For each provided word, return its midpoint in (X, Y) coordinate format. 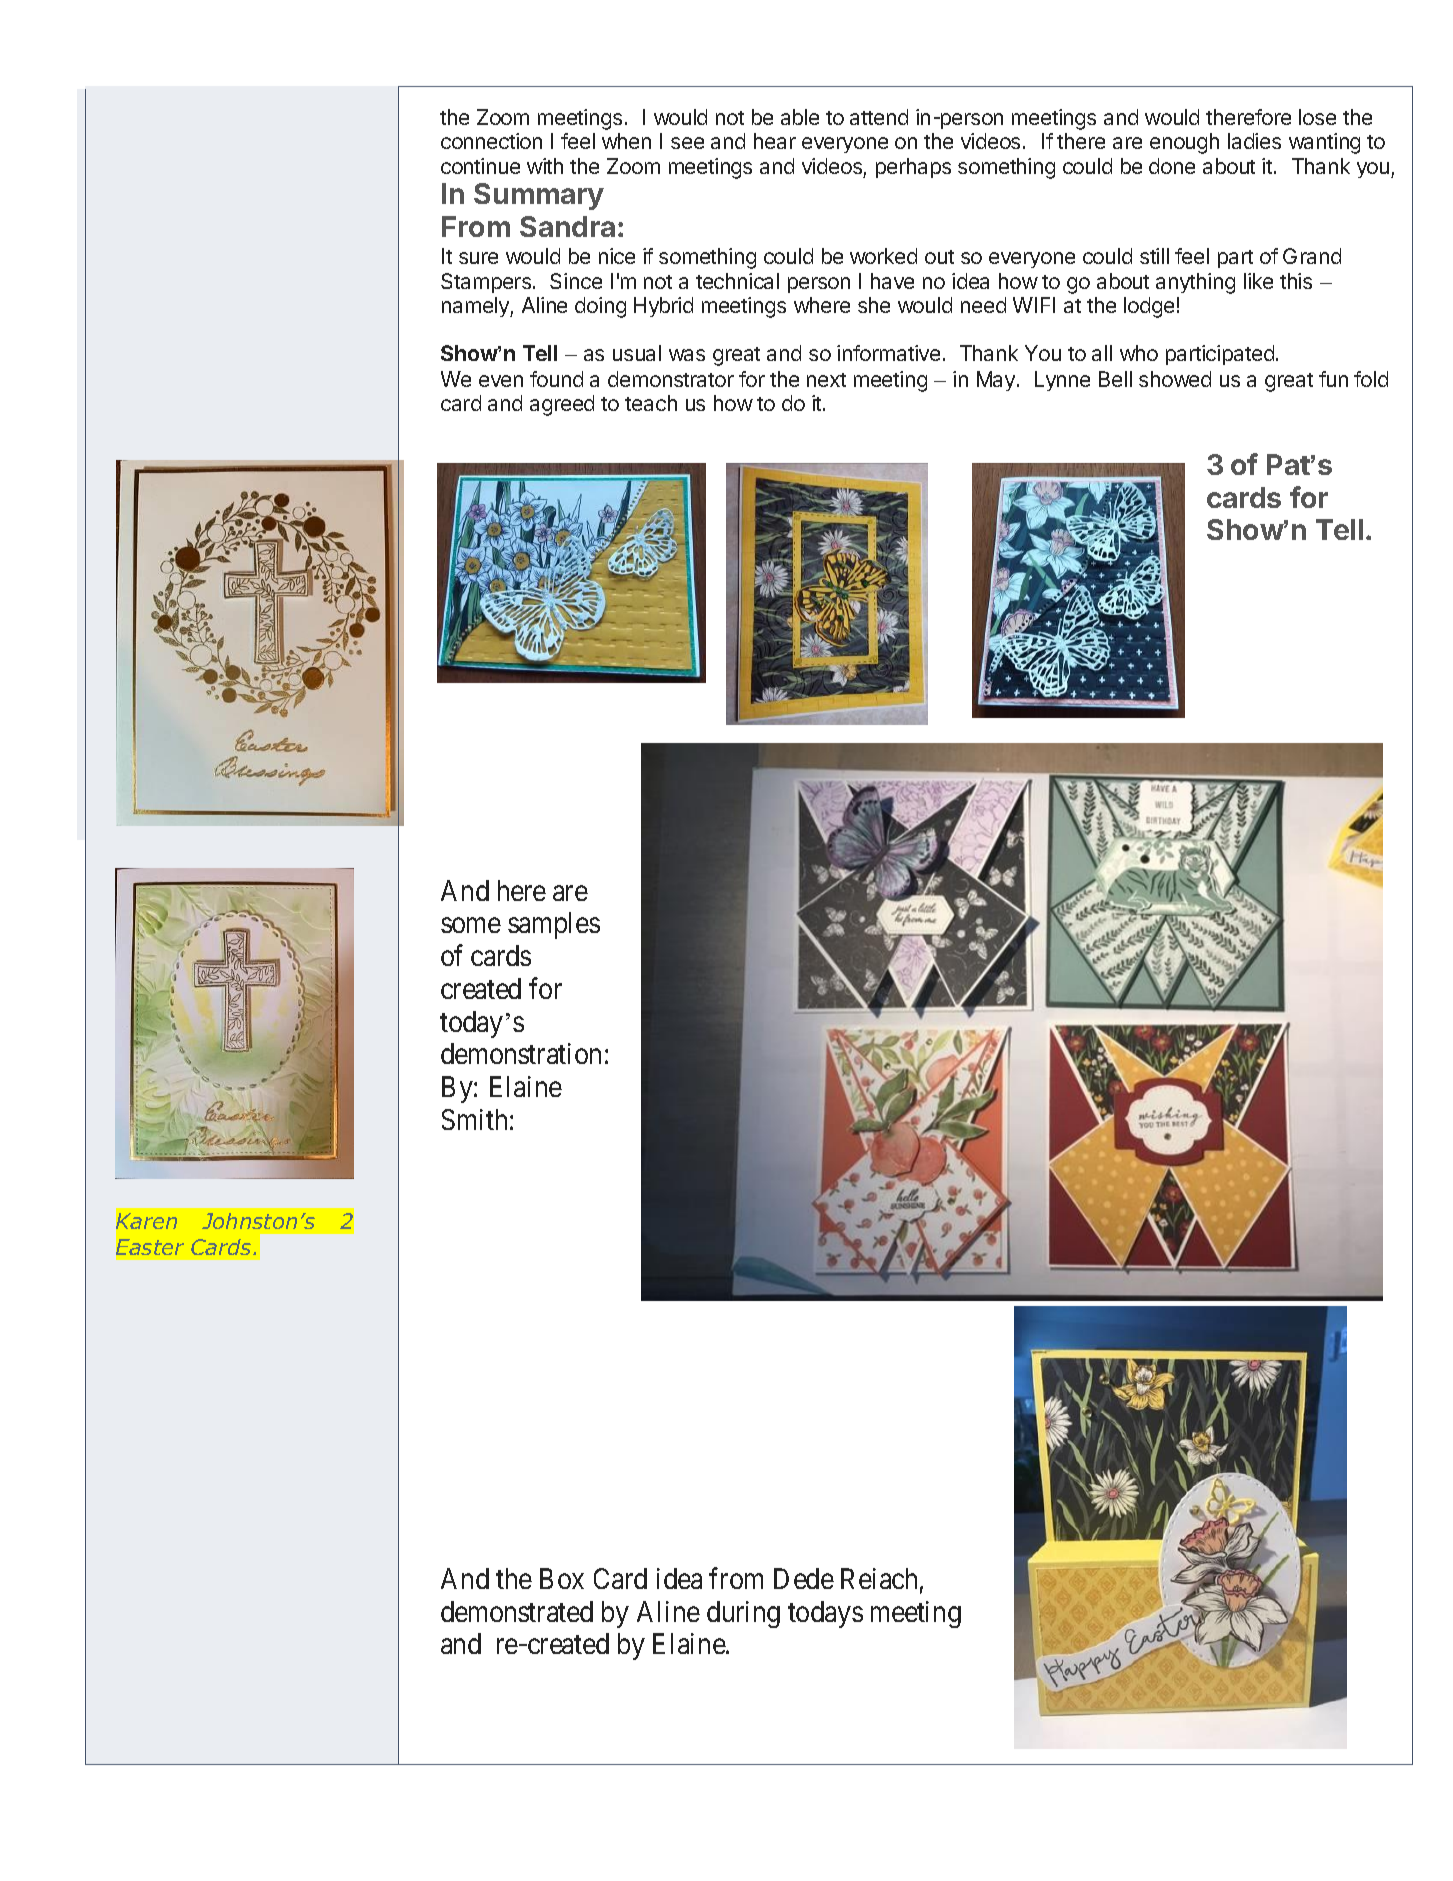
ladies (1254, 141)
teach (651, 403)
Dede (804, 1578)
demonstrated (517, 1611)
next (826, 380)
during (743, 1614)
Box (562, 1578)
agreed (562, 405)
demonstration (521, 1053)
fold (1371, 379)
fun (1333, 379)
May (996, 381)
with (545, 166)
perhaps (913, 168)
